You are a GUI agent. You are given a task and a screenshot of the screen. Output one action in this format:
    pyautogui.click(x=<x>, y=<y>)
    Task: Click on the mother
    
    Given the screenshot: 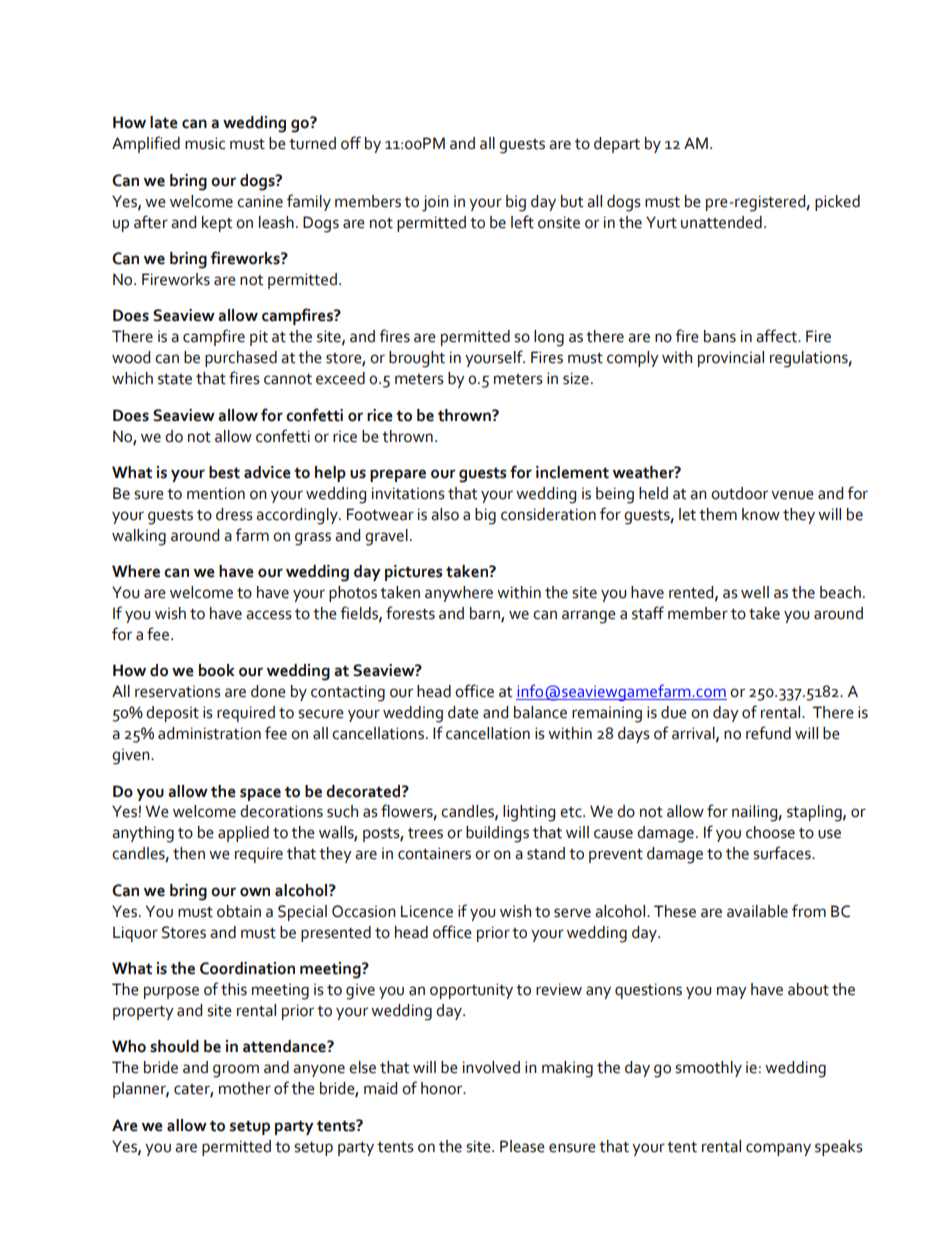 What is the action you would take?
    pyautogui.click(x=245, y=1088)
